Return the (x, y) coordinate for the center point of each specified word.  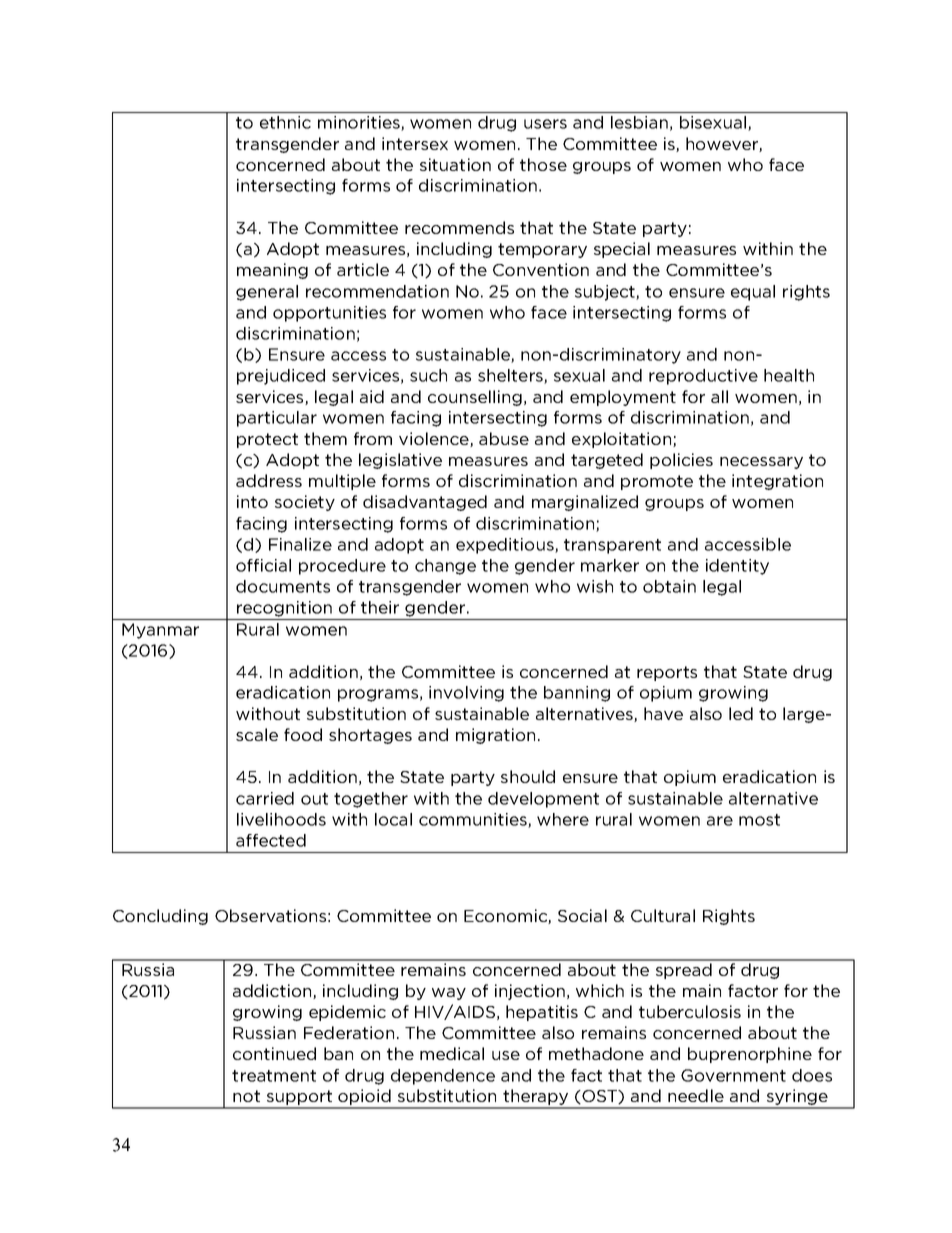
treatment (274, 1076)
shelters (511, 376)
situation (455, 164)
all (719, 396)
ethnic (285, 122)
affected (271, 840)
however (723, 144)
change (445, 567)
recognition (284, 609)
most (759, 820)
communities (474, 820)
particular (277, 419)
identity (737, 567)
